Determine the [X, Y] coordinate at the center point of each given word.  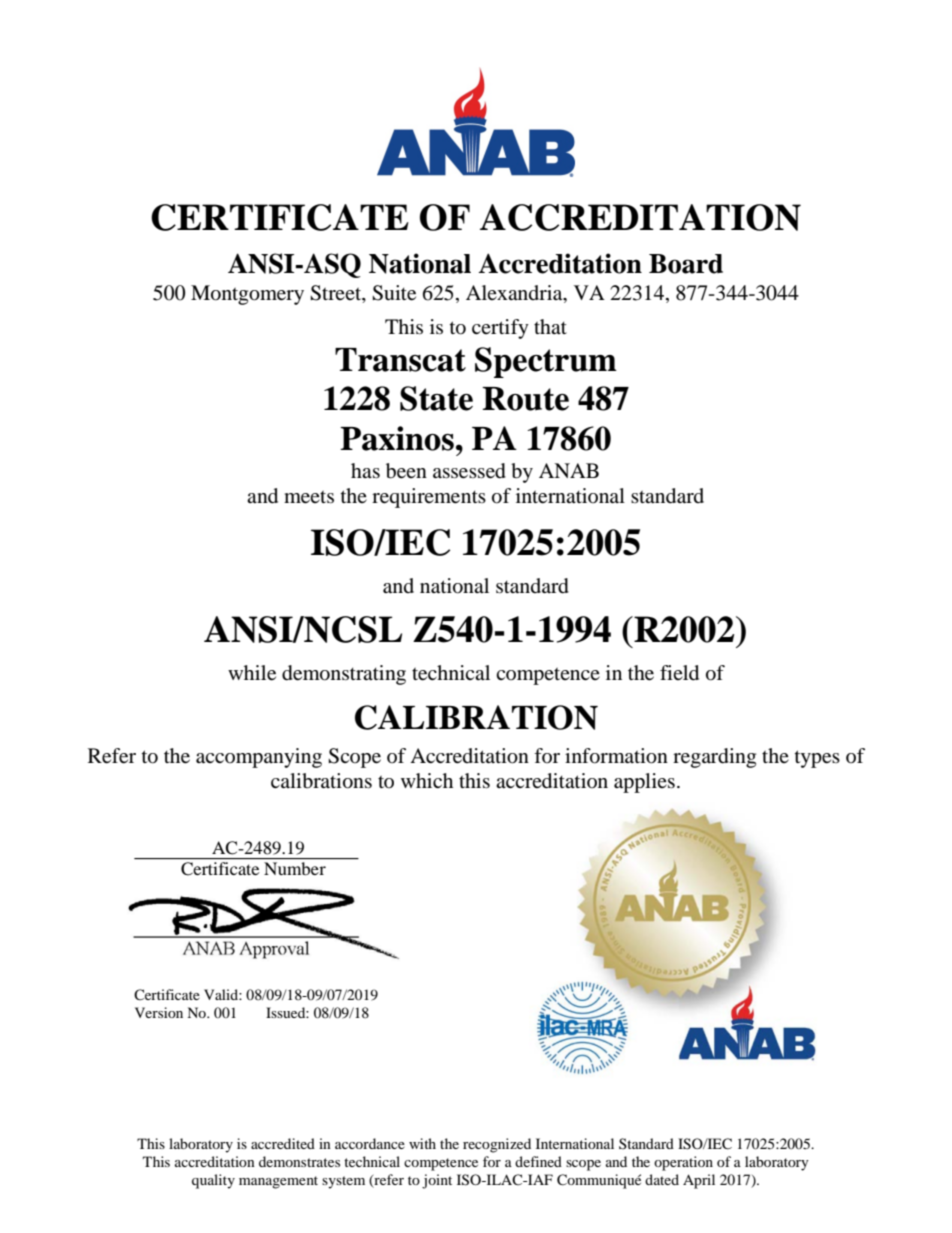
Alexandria [515, 294]
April [699, 1181]
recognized [497, 1145]
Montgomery [247, 295]
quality [213, 1181]
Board [686, 264]
